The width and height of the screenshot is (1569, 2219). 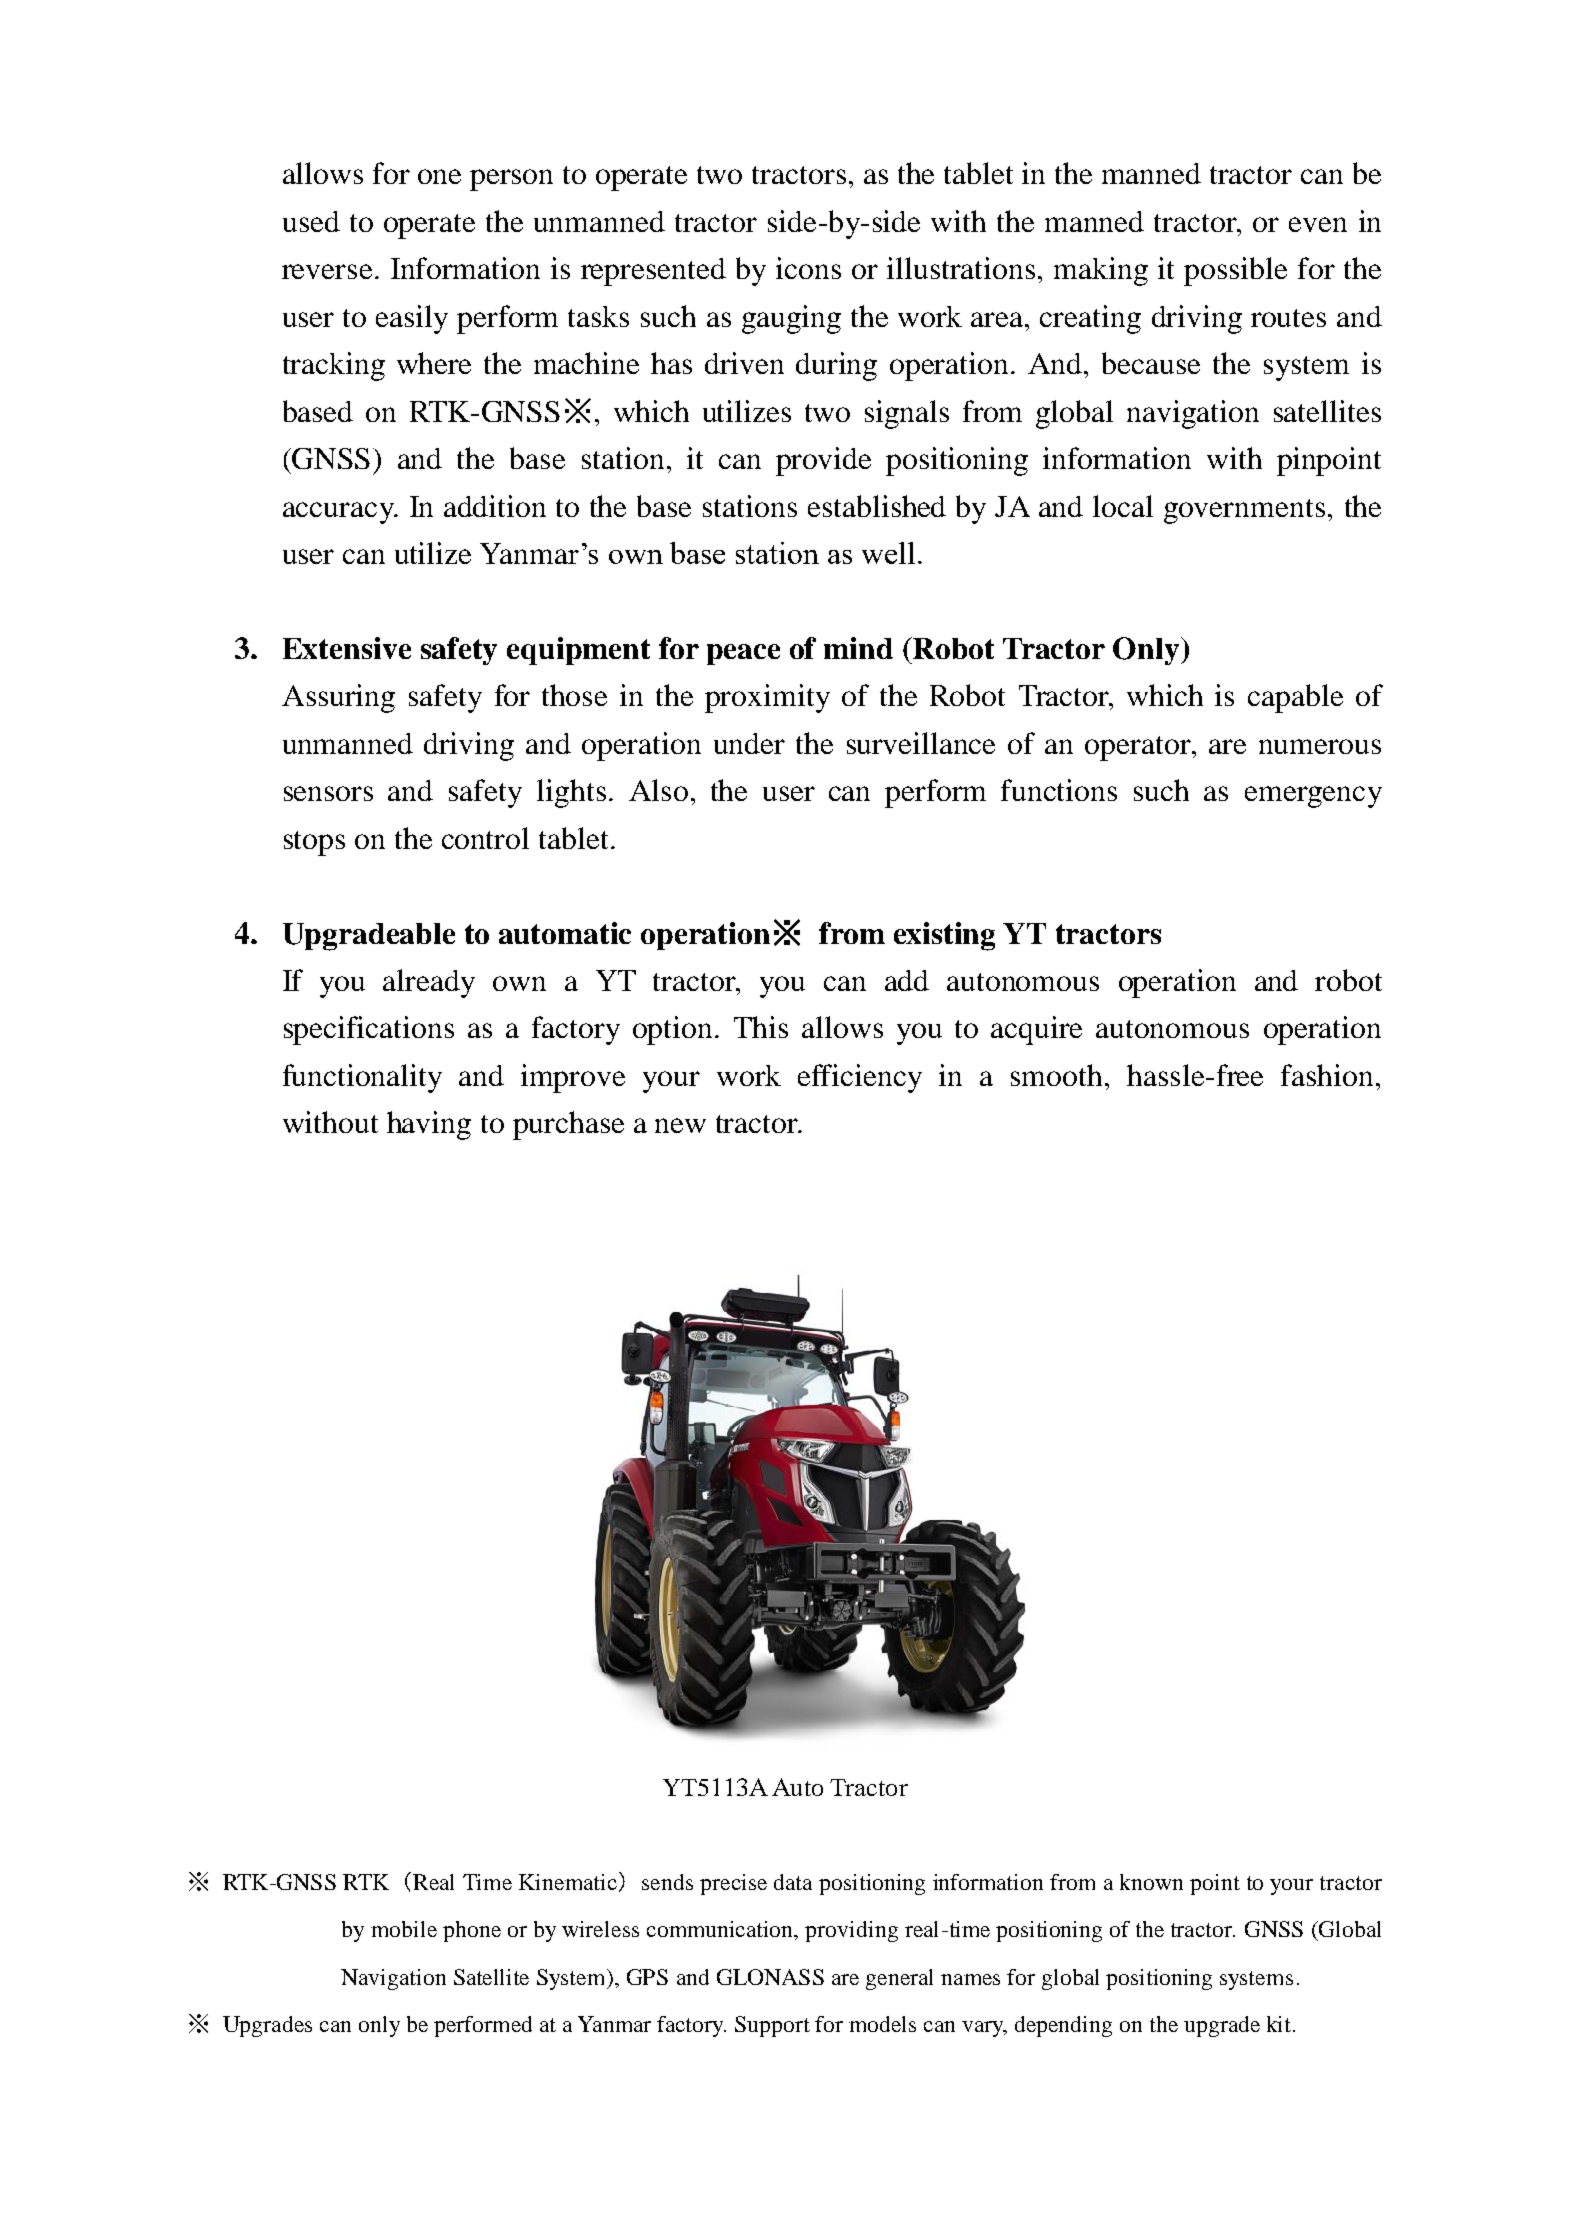 What do you see at coordinates (770, 1977) in the screenshot?
I see `GLONASS` at bounding box center [770, 1977].
